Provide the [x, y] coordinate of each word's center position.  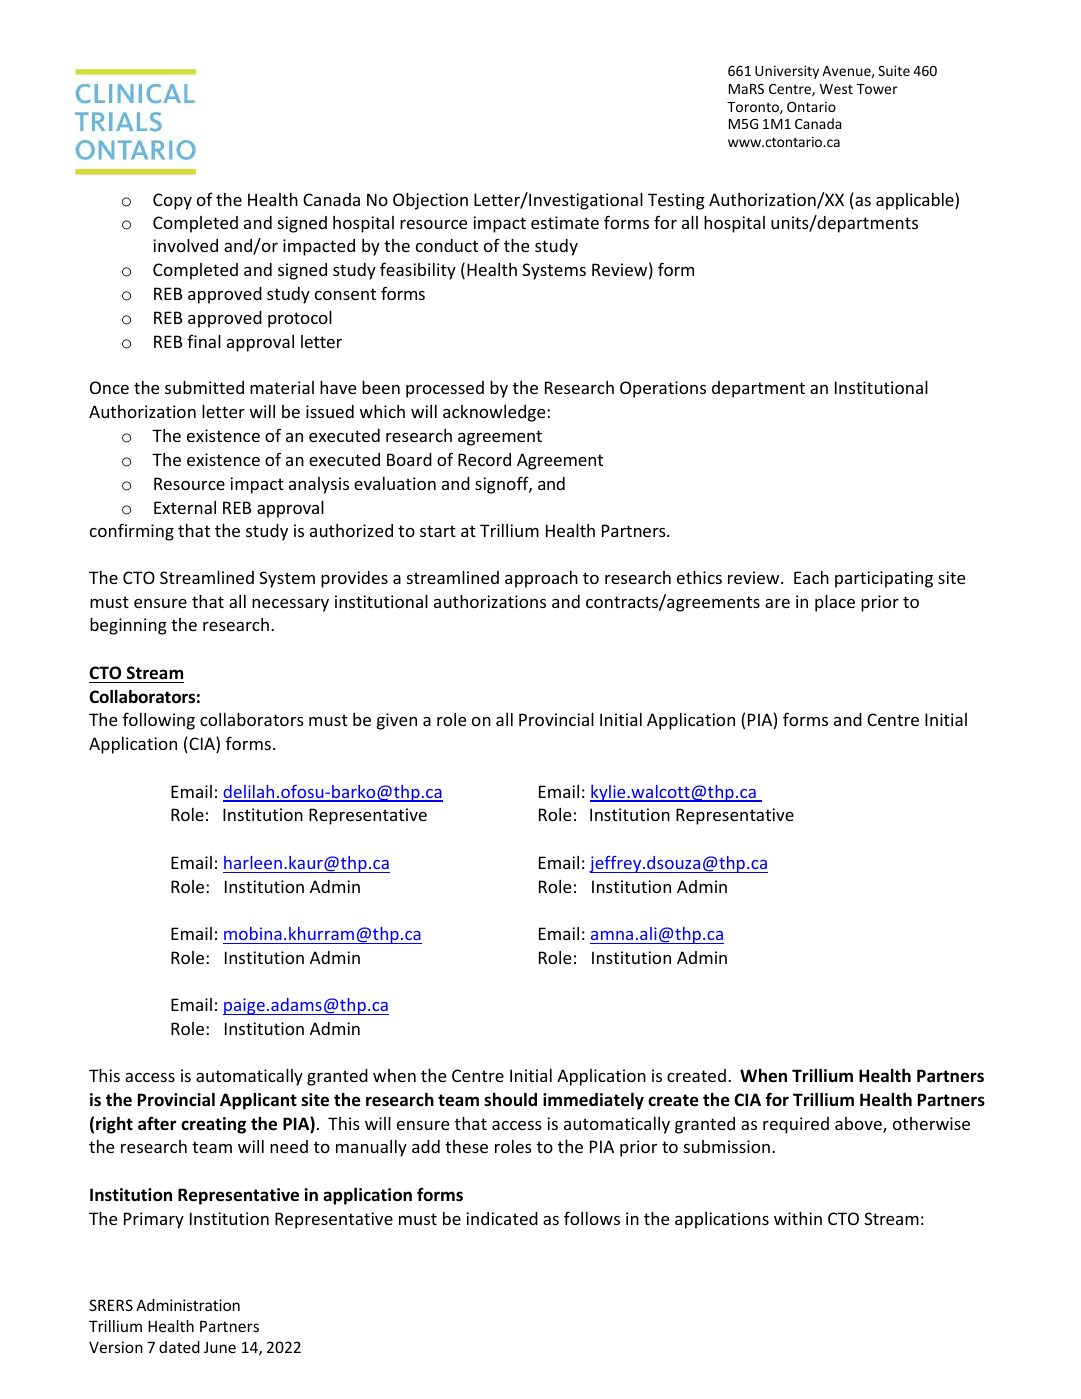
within [798, 1218]
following [159, 721]
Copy [172, 201]
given [397, 721]
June [220, 1347]
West [836, 89]
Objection [430, 201]
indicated [502, 1218]
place [835, 603]
